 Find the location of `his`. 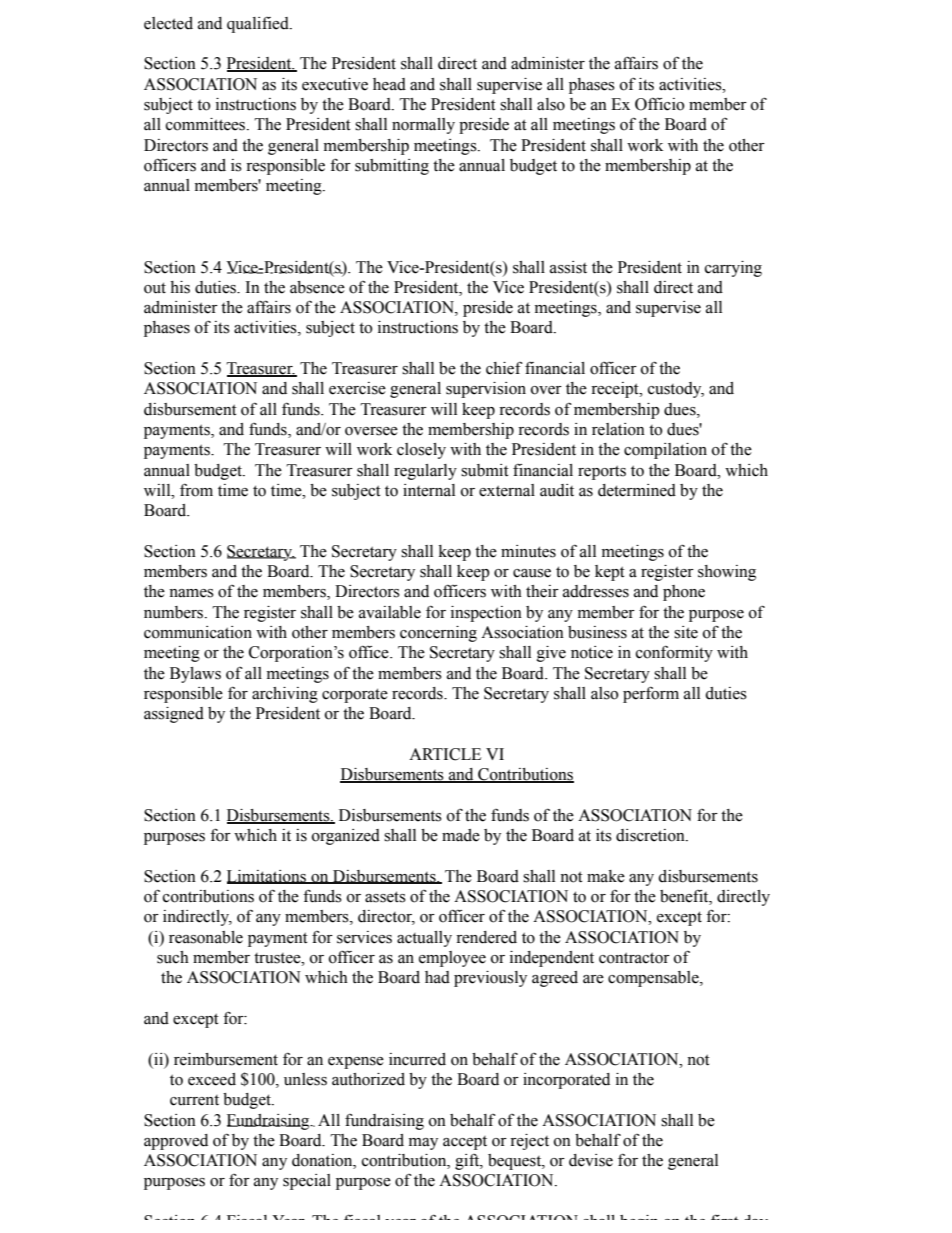

his is located at coordinates (180, 287).
